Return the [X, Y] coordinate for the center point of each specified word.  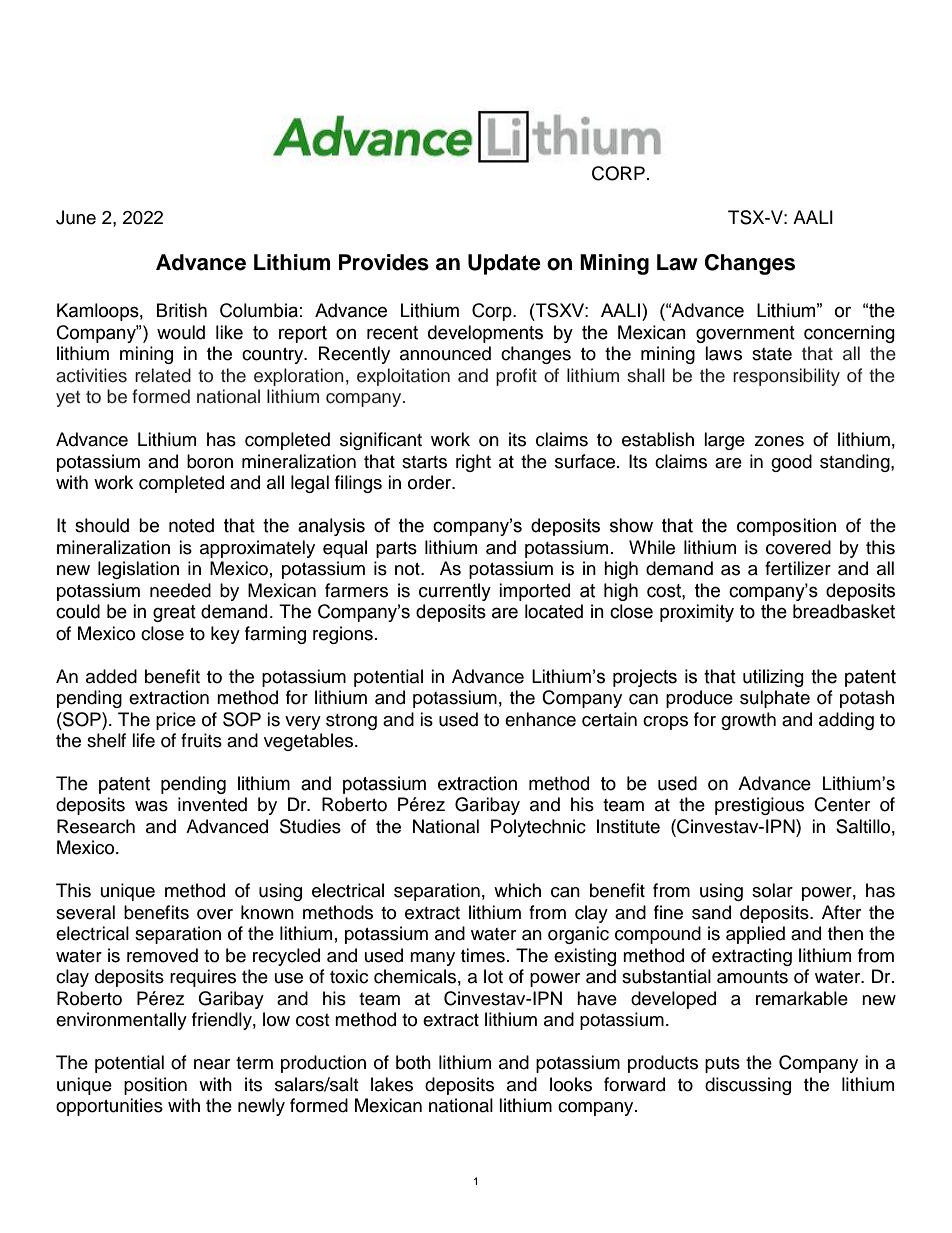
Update [504, 264]
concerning [849, 334]
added [111, 676]
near [212, 1064]
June [76, 217]
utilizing [773, 678]
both [413, 1062]
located [554, 611]
